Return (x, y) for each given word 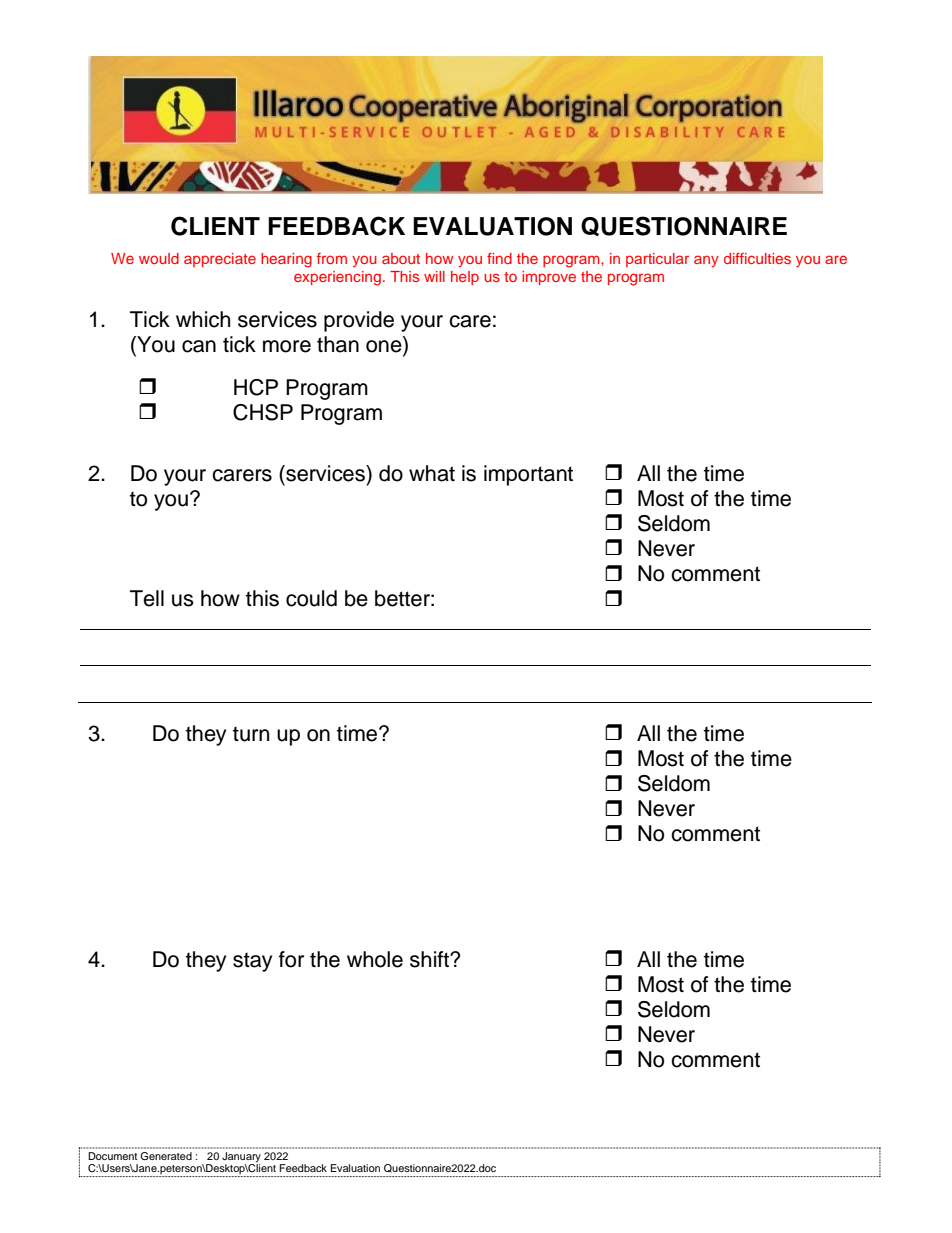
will (434, 276)
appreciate (220, 260)
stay (252, 962)
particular (657, 260)
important (528, 475)
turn (251, 734)
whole (375, 959)
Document (112, 1156)
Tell (147, 598)
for (291, 959)
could (311, 598)
